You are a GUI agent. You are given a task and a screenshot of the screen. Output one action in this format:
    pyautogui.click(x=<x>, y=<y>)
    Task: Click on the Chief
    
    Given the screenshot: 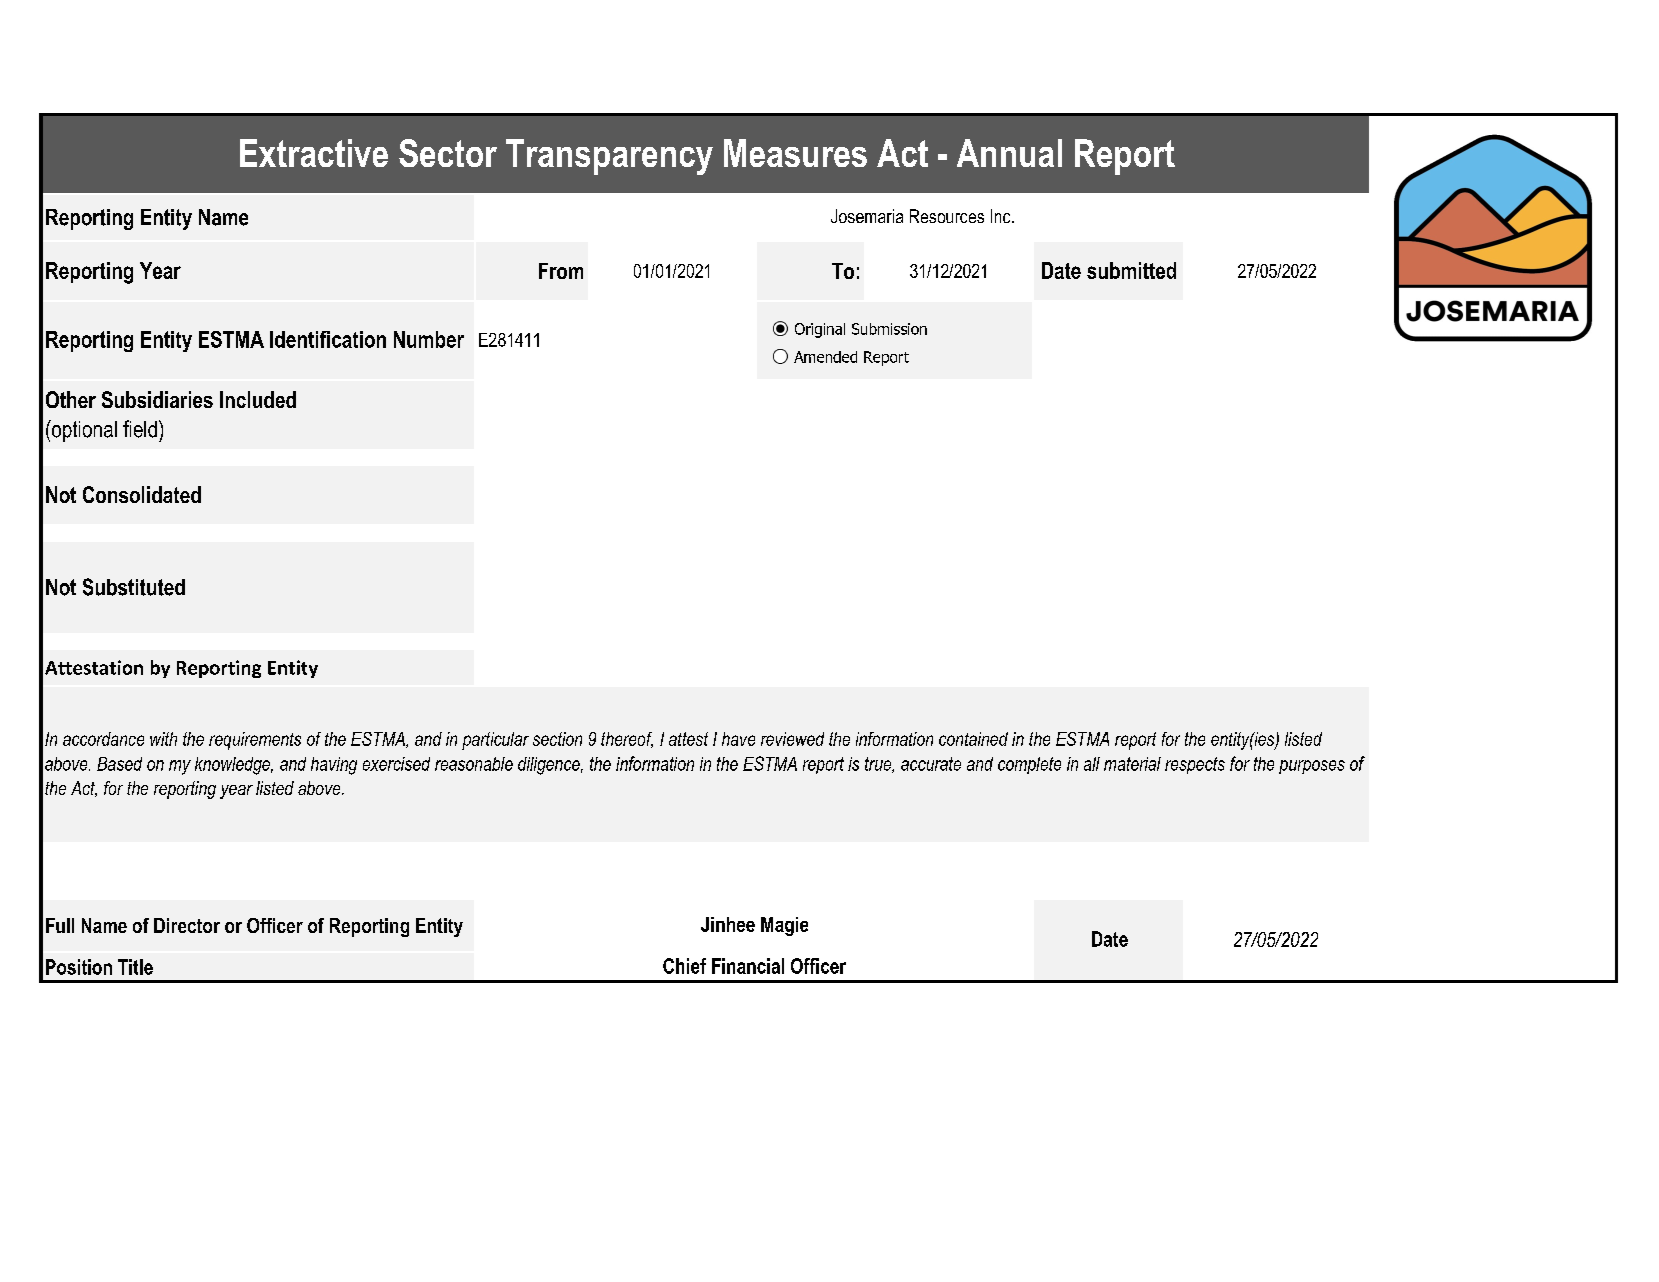 What is the action you would take?
    pyautogui.click(x=684, y=966)
